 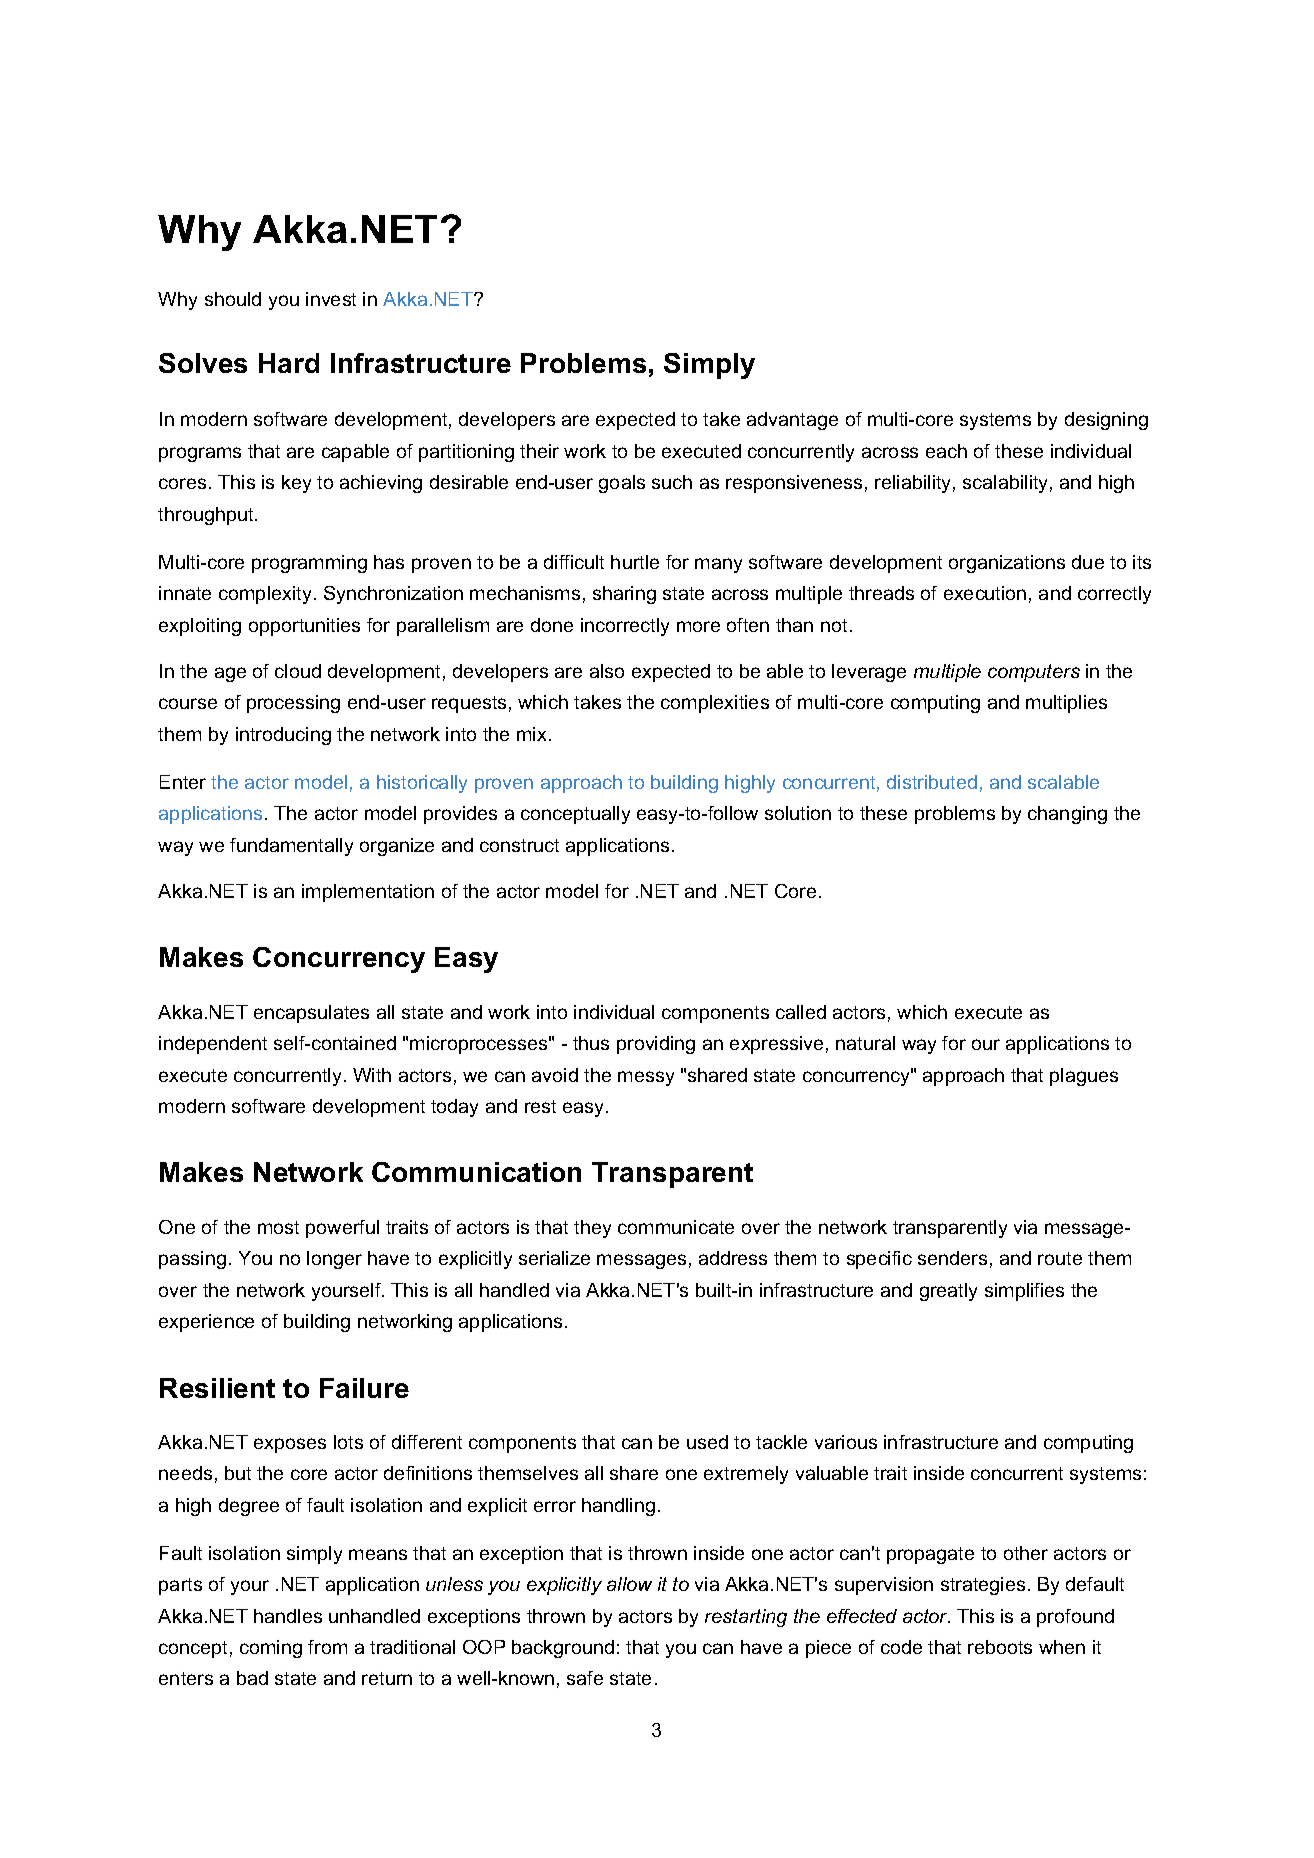 What do you see at coordinates (715, 704) in the screenshot?
I see `complexities` at bounding box center [715, 704].
